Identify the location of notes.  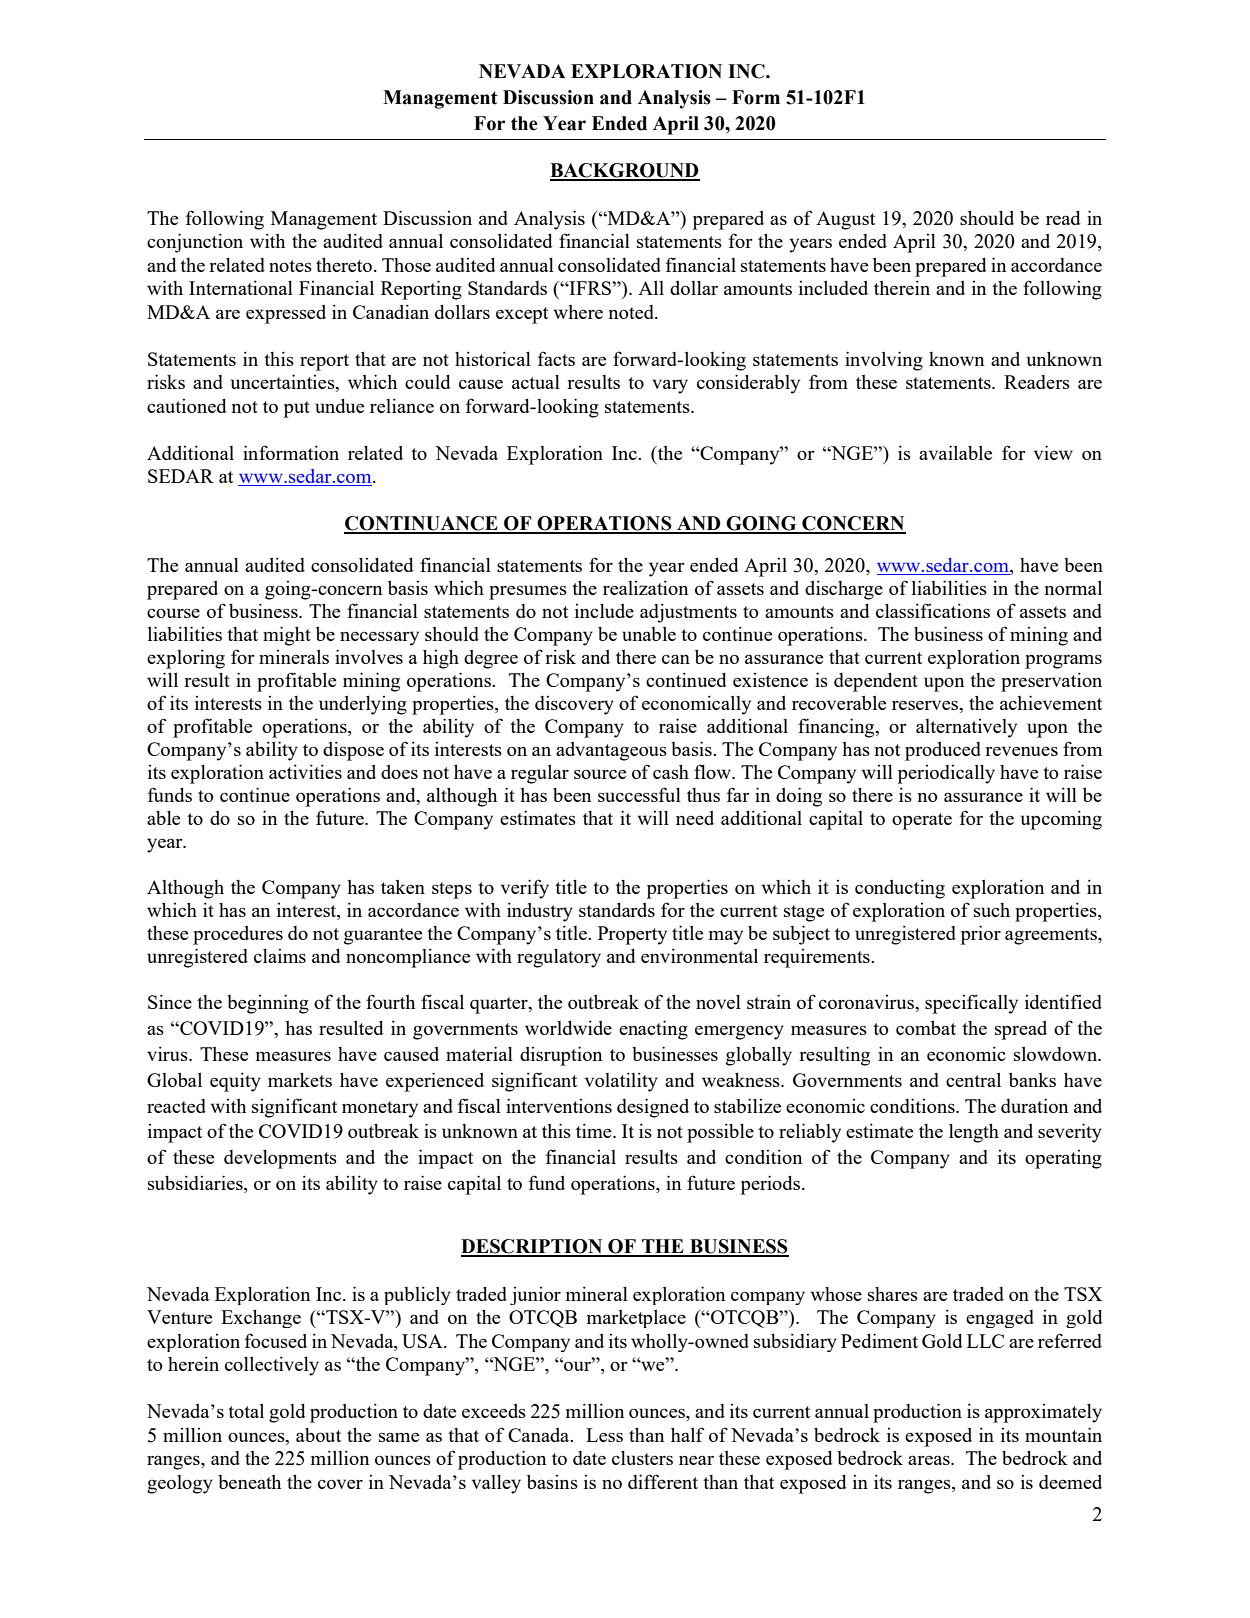
(290, 266).
